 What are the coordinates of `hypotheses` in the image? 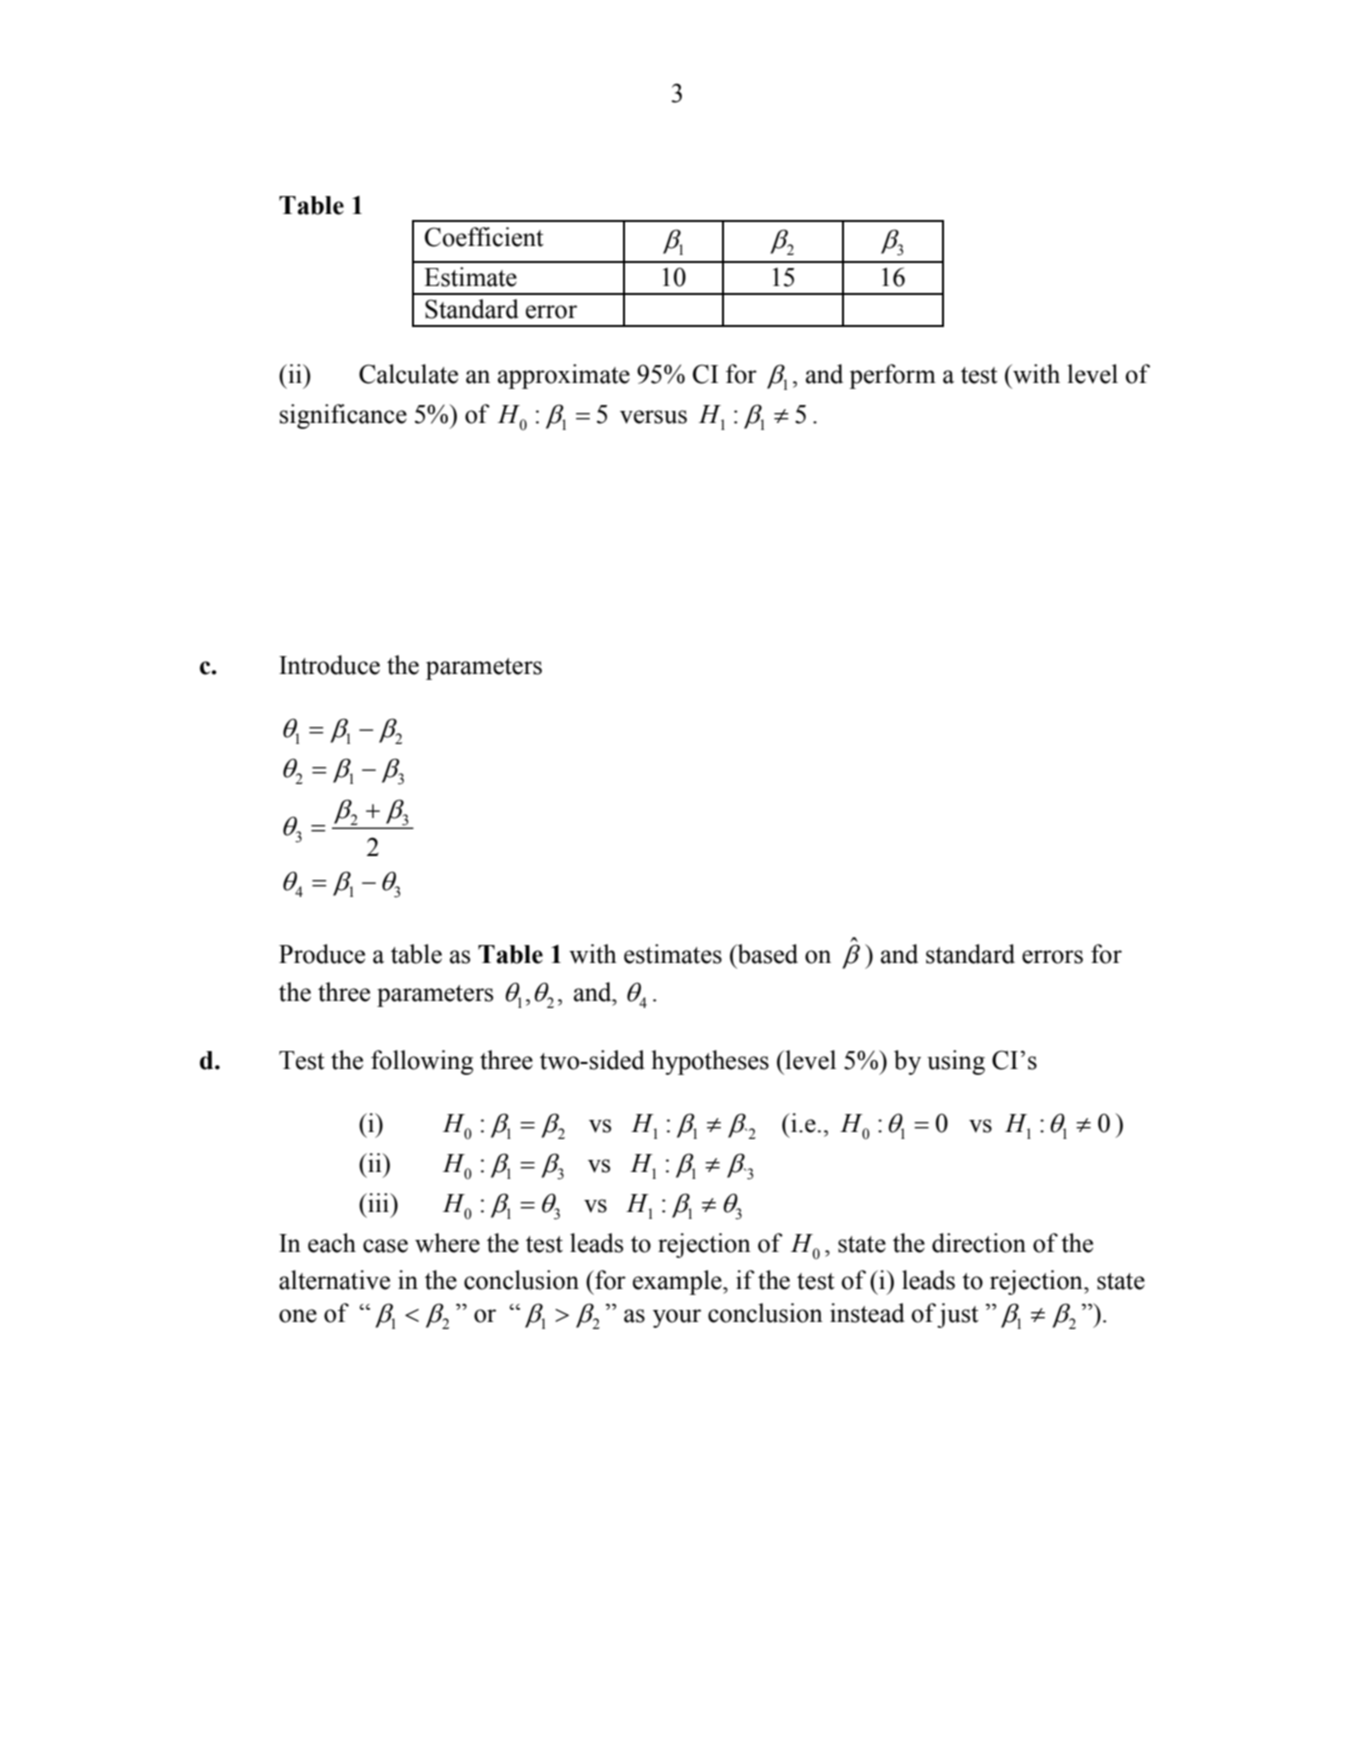 It's located at (710, 1062).
